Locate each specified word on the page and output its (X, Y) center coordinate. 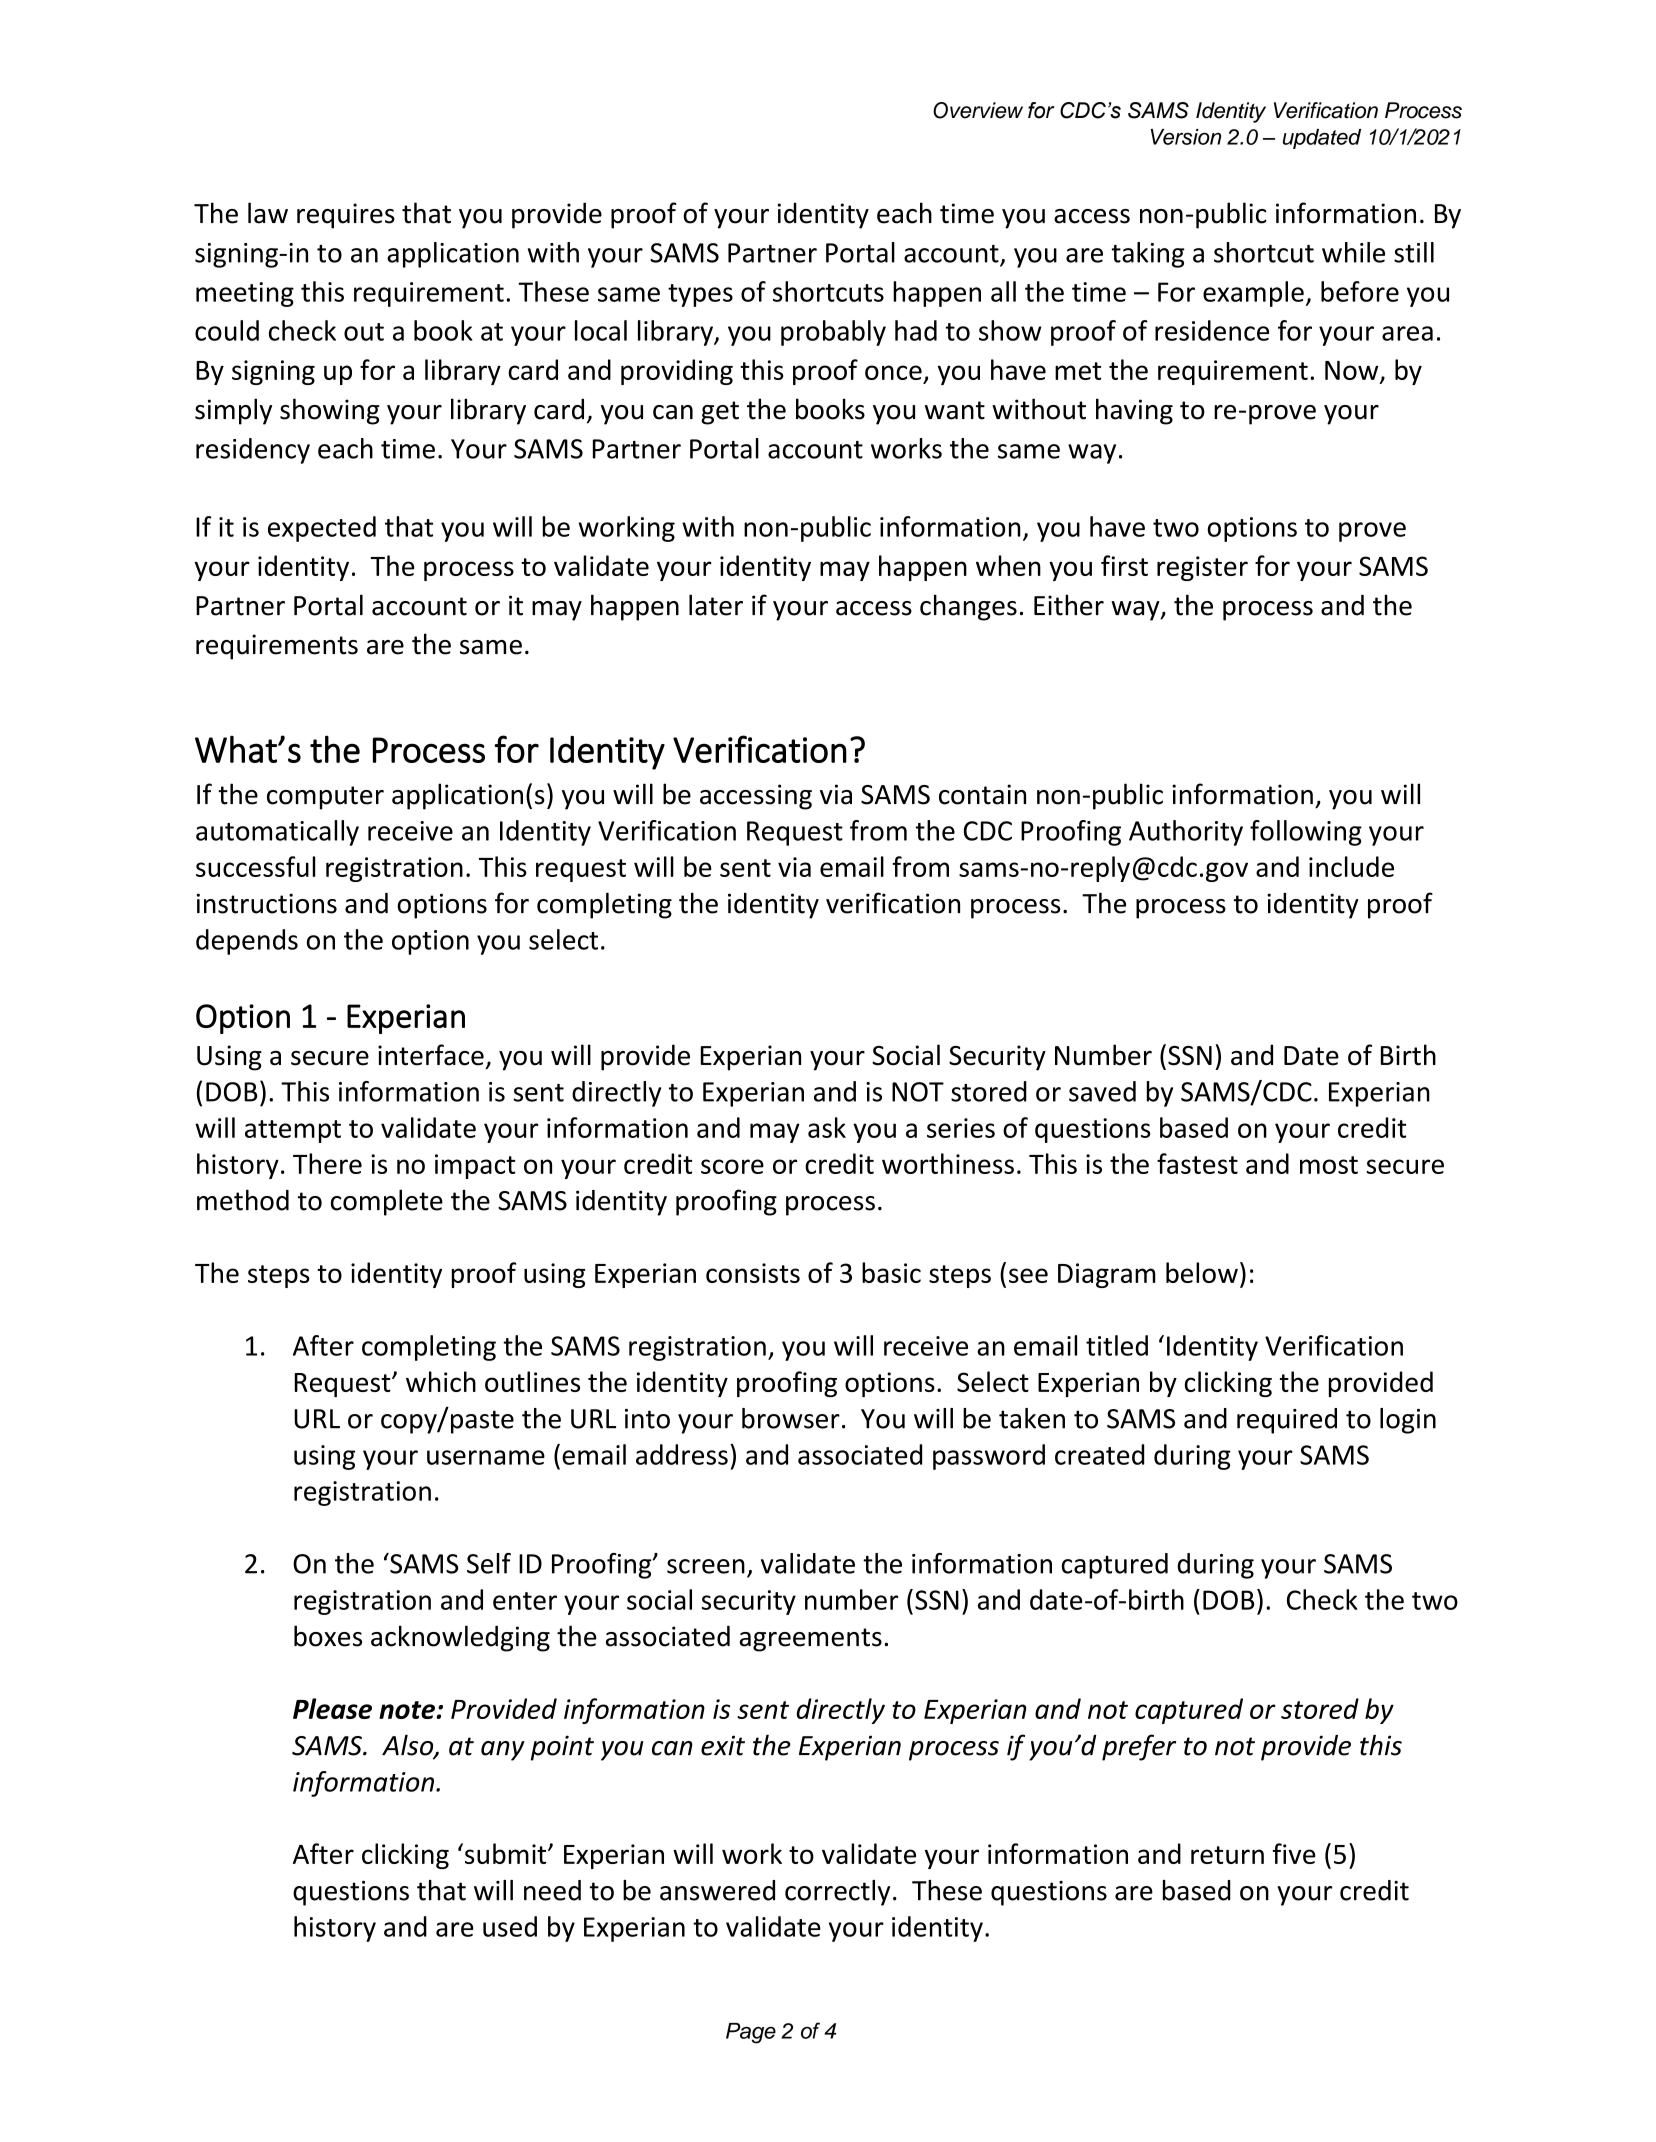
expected (322, 529)
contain (982, 794)
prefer (1139, 1747)
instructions (267, 903)
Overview (978, 110)
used (510, 1926)
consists (753, 1273)
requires (346, 216)
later (716, 605)
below (1202, 1272)
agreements (811, 1640)
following (1306, 833)
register (1202, 568)
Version (1186, 137)
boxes (328, 1636)
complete (387, 1202)
